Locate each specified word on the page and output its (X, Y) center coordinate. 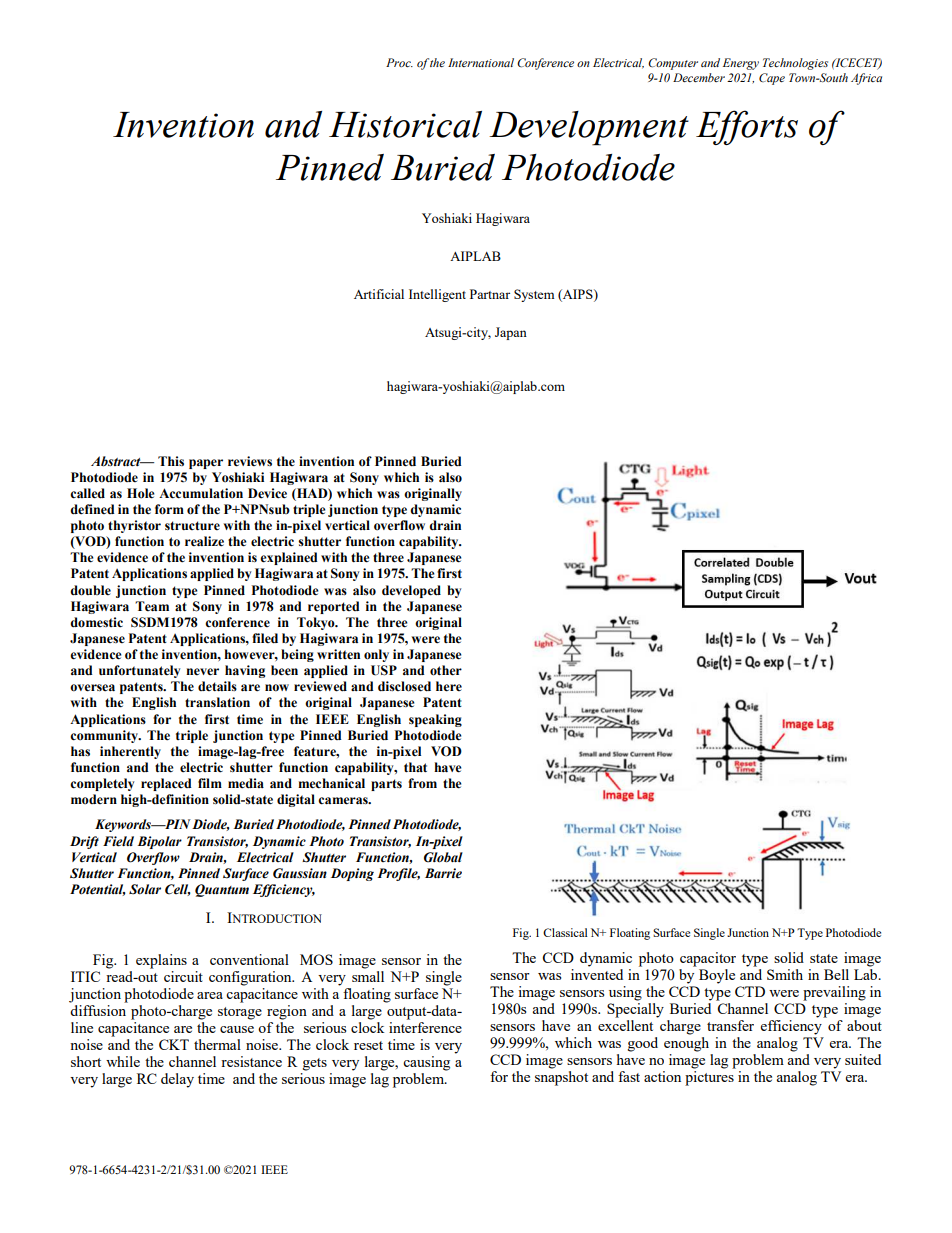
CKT (174, 1044)
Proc (399, 62)
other (446, 670)
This (171, 461)
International (481, 62)
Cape (772, 79)
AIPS (578, 294)
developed (411, 591)
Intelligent (437, 295)
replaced (166, 784)
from (422, 783)
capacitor (708, 959)
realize (204, 541)
